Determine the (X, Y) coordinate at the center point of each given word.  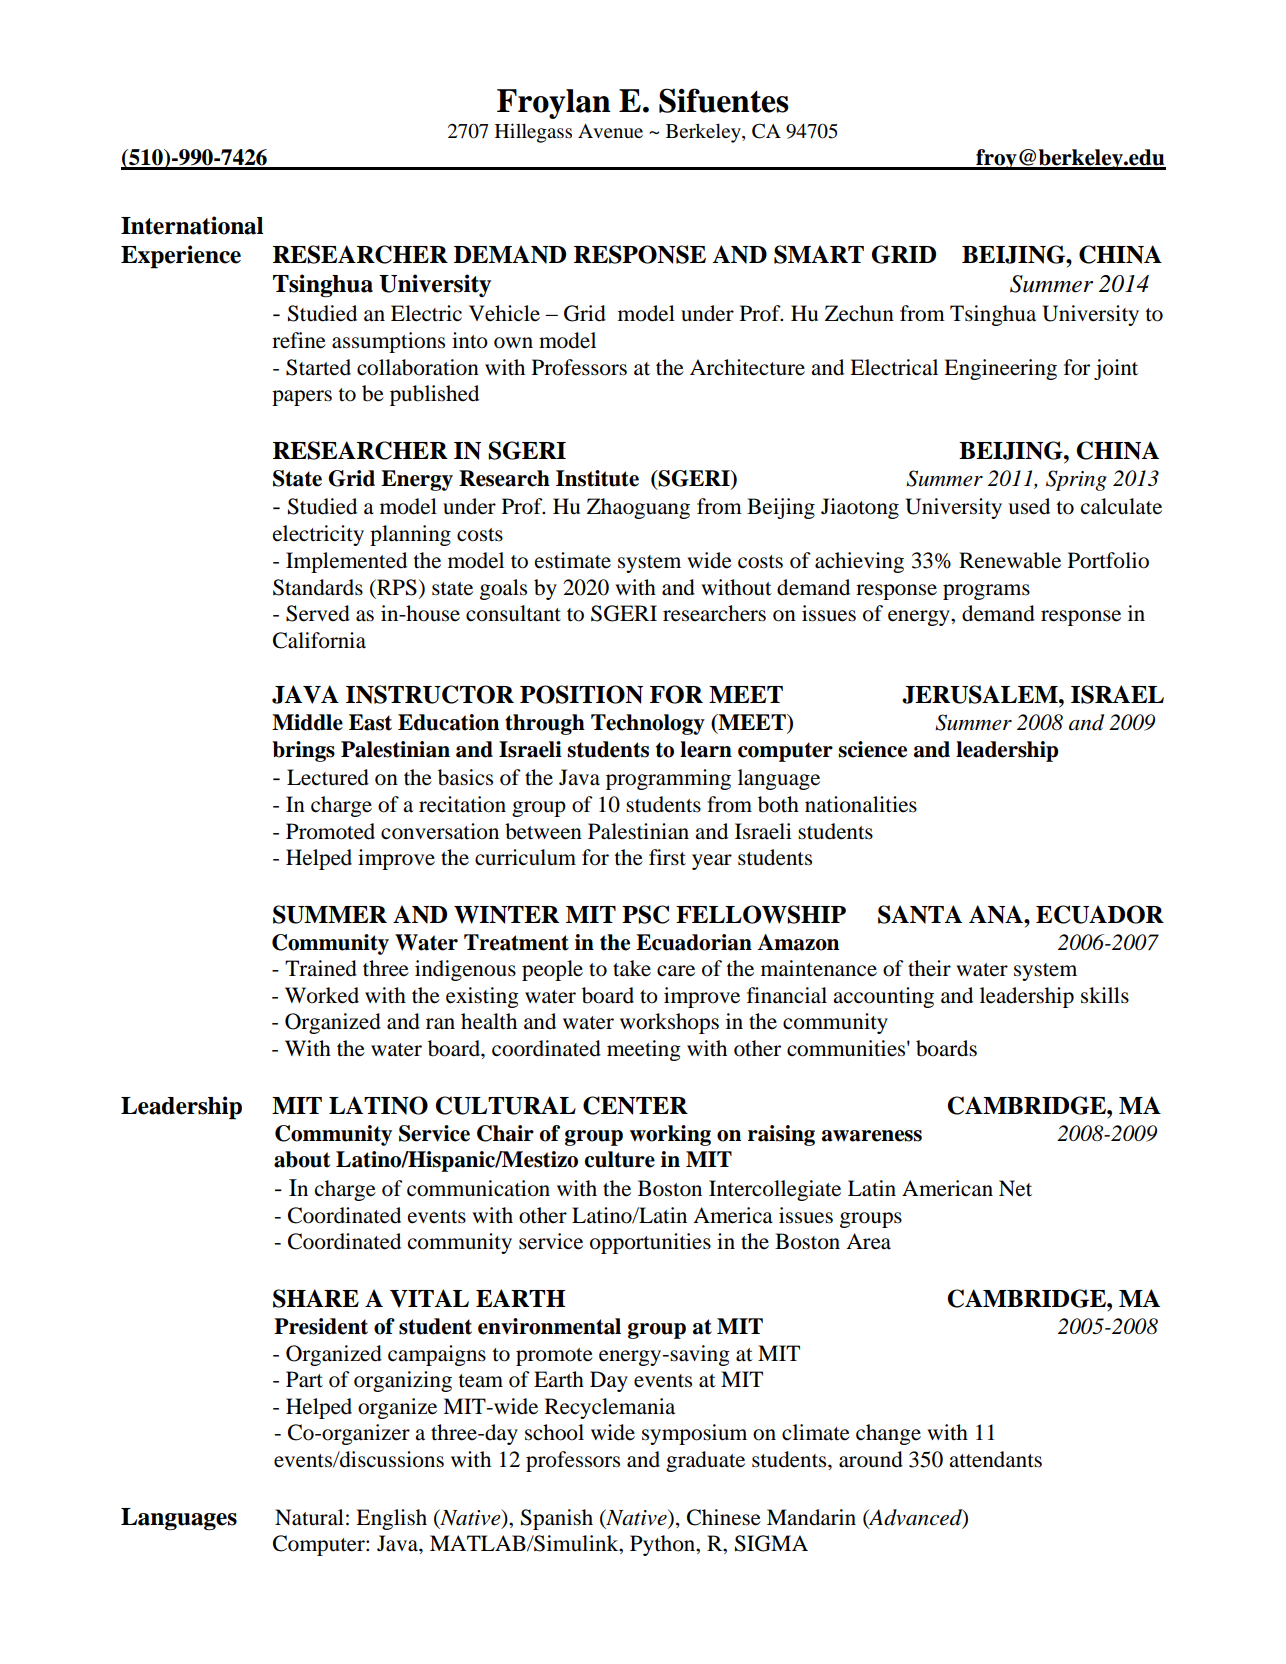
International (192, 225)
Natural (309, 1517)
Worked (322, 995)
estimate (573, 560)
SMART (819, 254)
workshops (669, 1023)
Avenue (610, 131)
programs (986, 592)
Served (318, 613)
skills (1105, 995)
